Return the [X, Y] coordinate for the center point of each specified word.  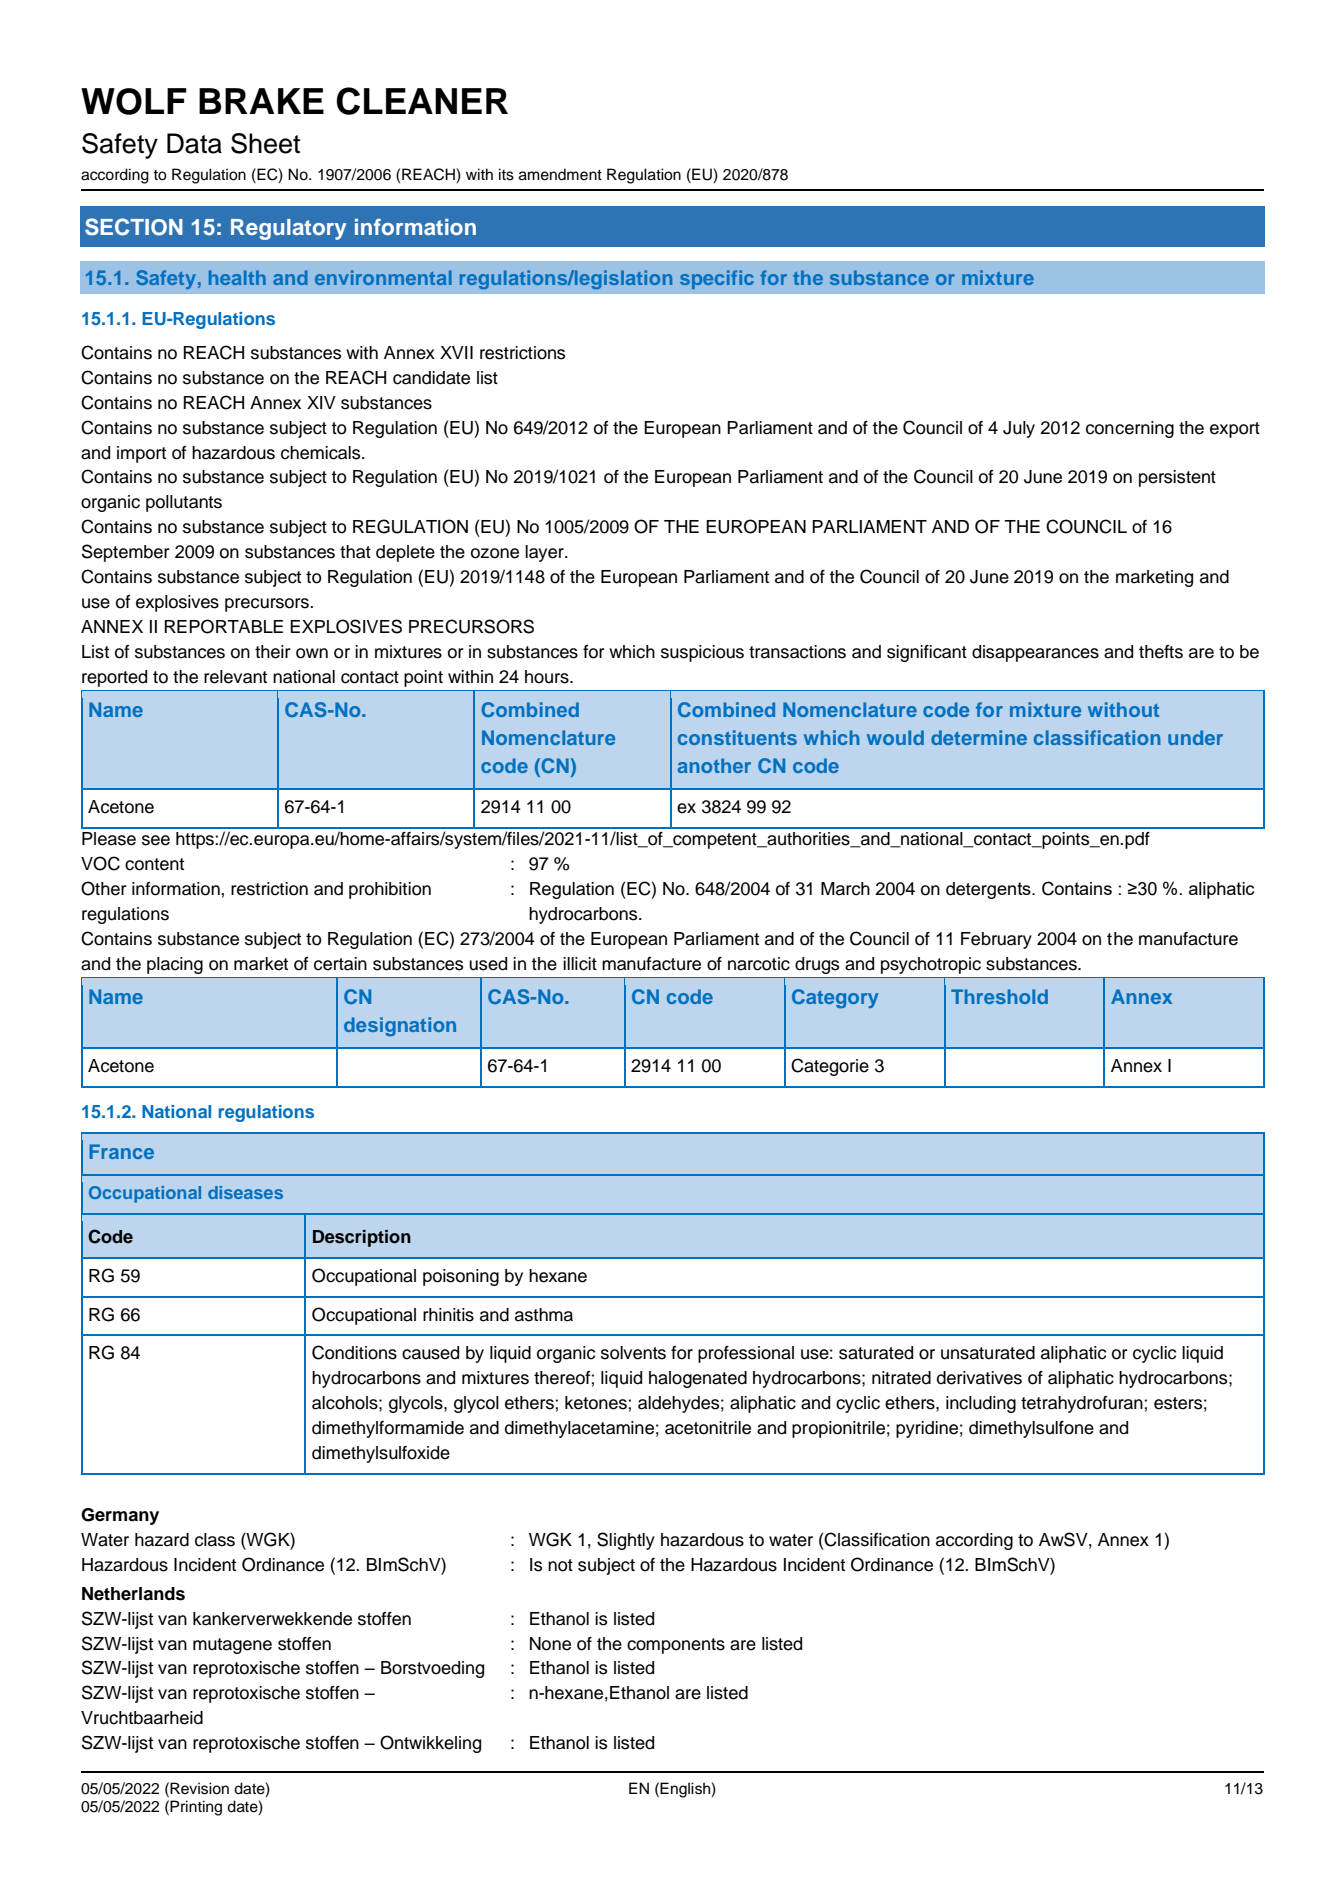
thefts [1161, 652]
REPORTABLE [223, 626]
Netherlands [133, 1594]
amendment [560, 174]
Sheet [265, 143]
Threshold [999, 996]
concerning [1130, 429]
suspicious [702, 653]
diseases [245, 1192]
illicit [580, 964]
